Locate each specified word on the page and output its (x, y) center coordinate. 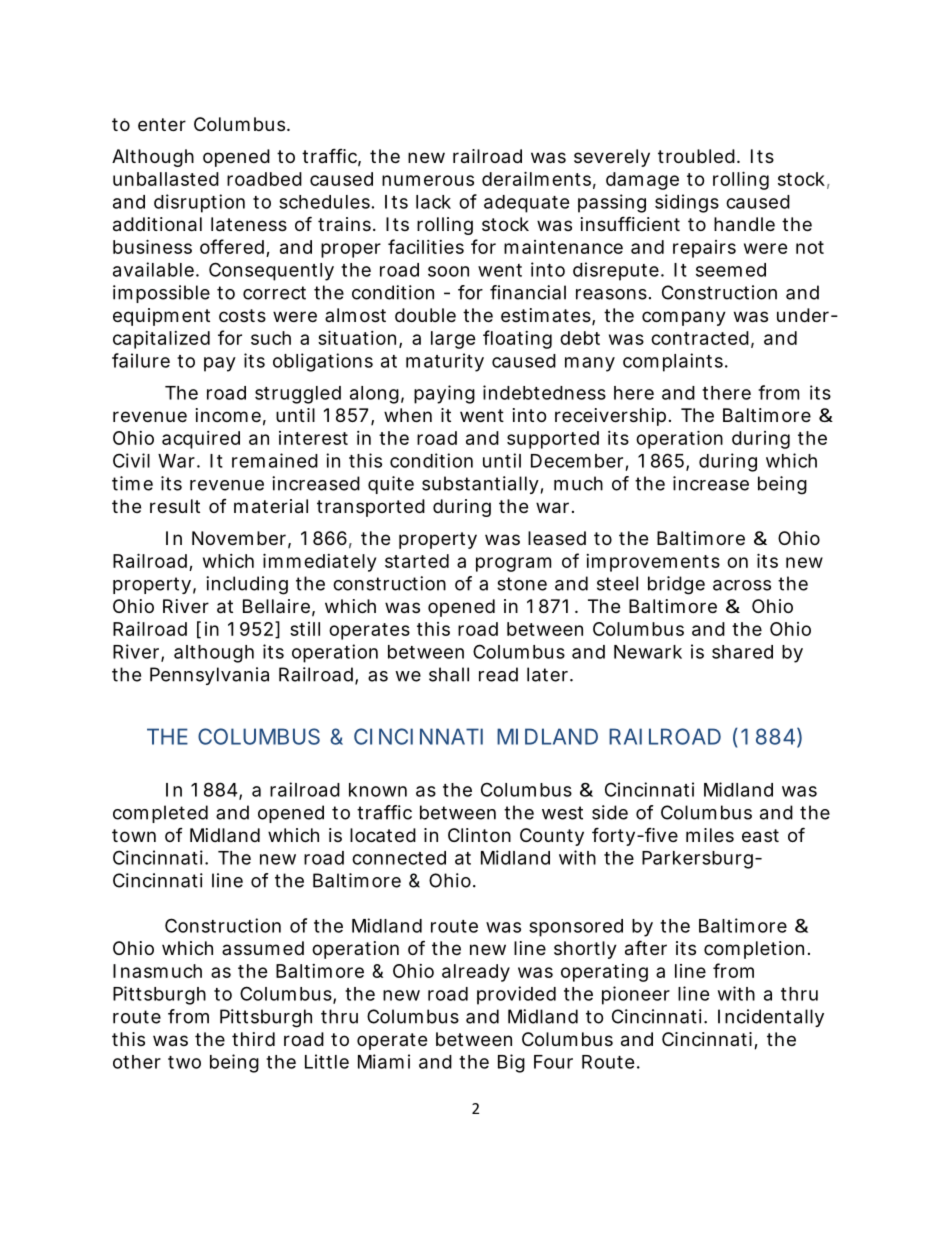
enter (162, 124)
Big (511, 1063)
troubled (696, 156)
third (253, 1039)
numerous (428, 180)
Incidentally (771, 1018)
